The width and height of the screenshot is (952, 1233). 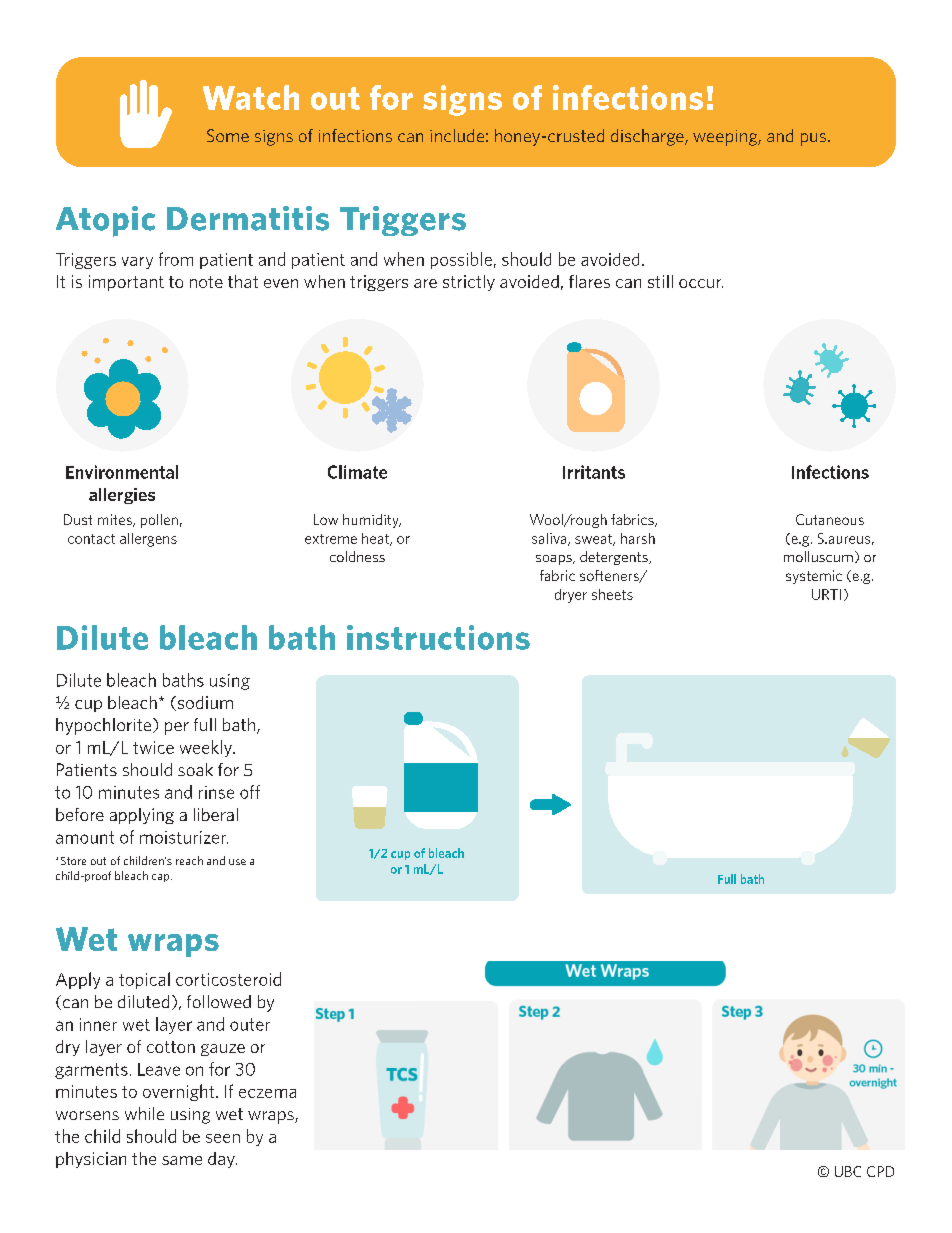 What do you see at coordinates (216, 792) in the screenshot?
I see `rinse` at bounding box center [216, 792].
